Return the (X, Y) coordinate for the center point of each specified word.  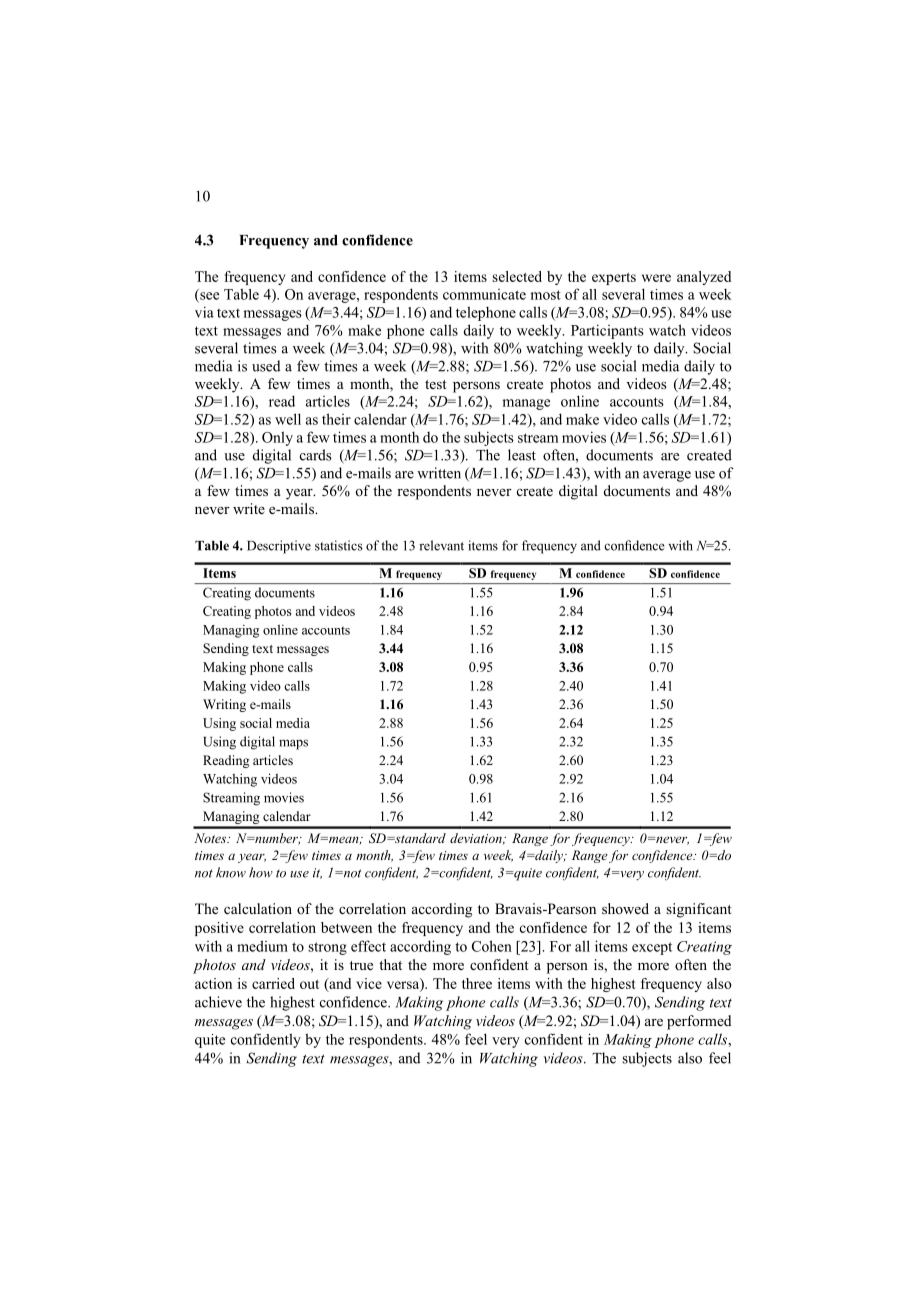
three (477, 983)
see (208, 297)
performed (699, 1022)
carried (273, 983)
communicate (484, 294)
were (656, 278)
